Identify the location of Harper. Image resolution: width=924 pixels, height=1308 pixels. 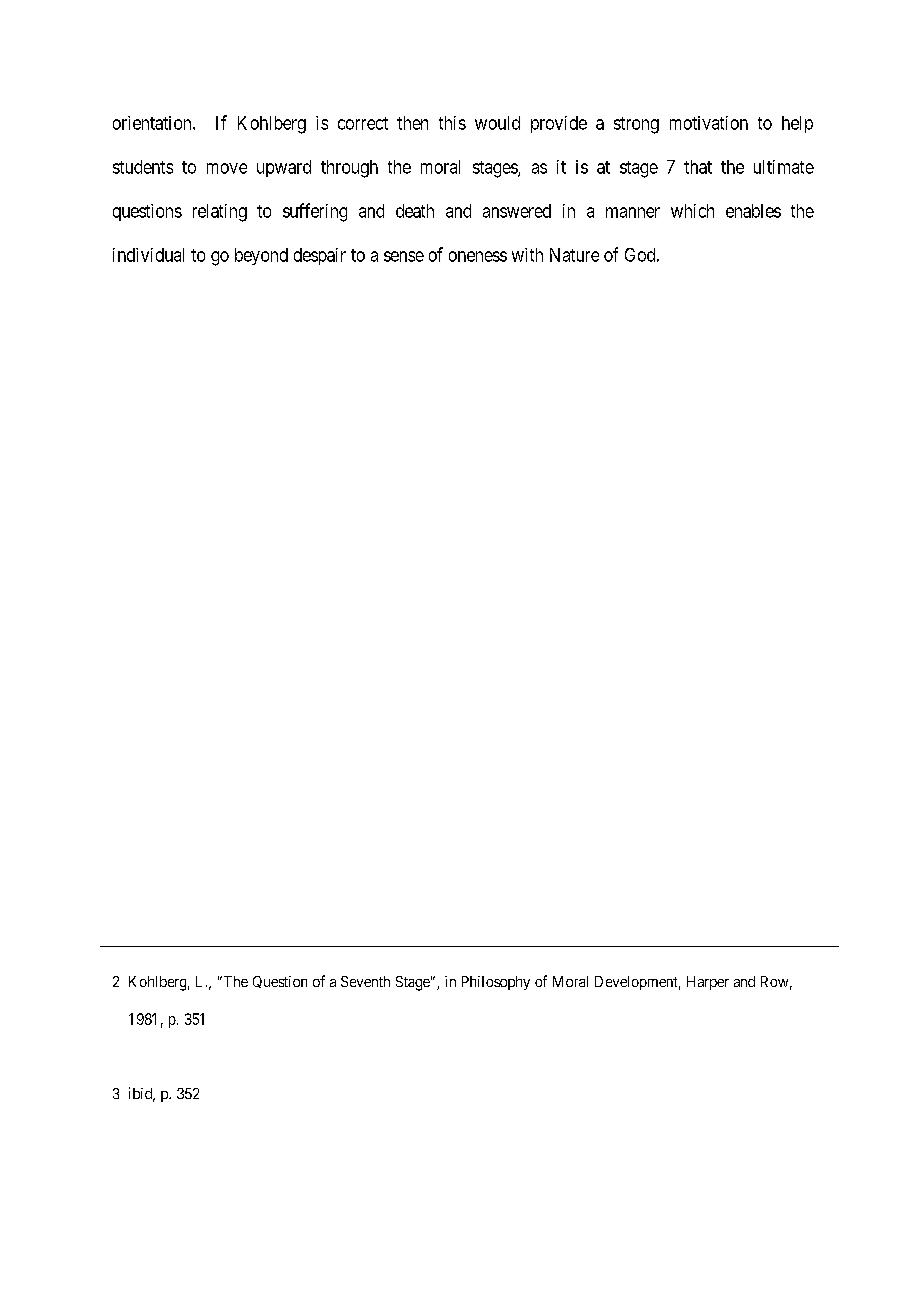
(708, 983).
